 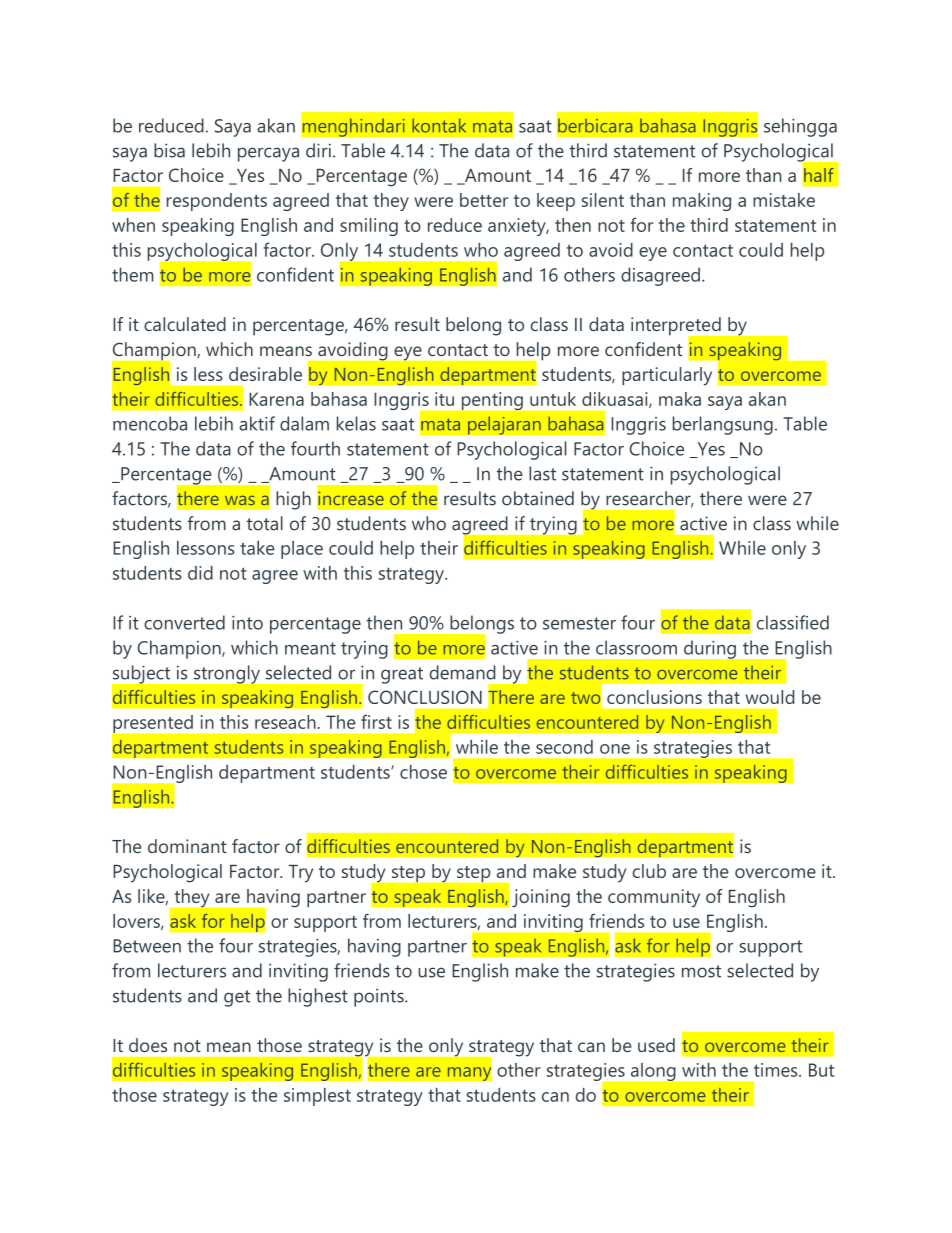 I want to click on points, so click(x=380, y=997).
